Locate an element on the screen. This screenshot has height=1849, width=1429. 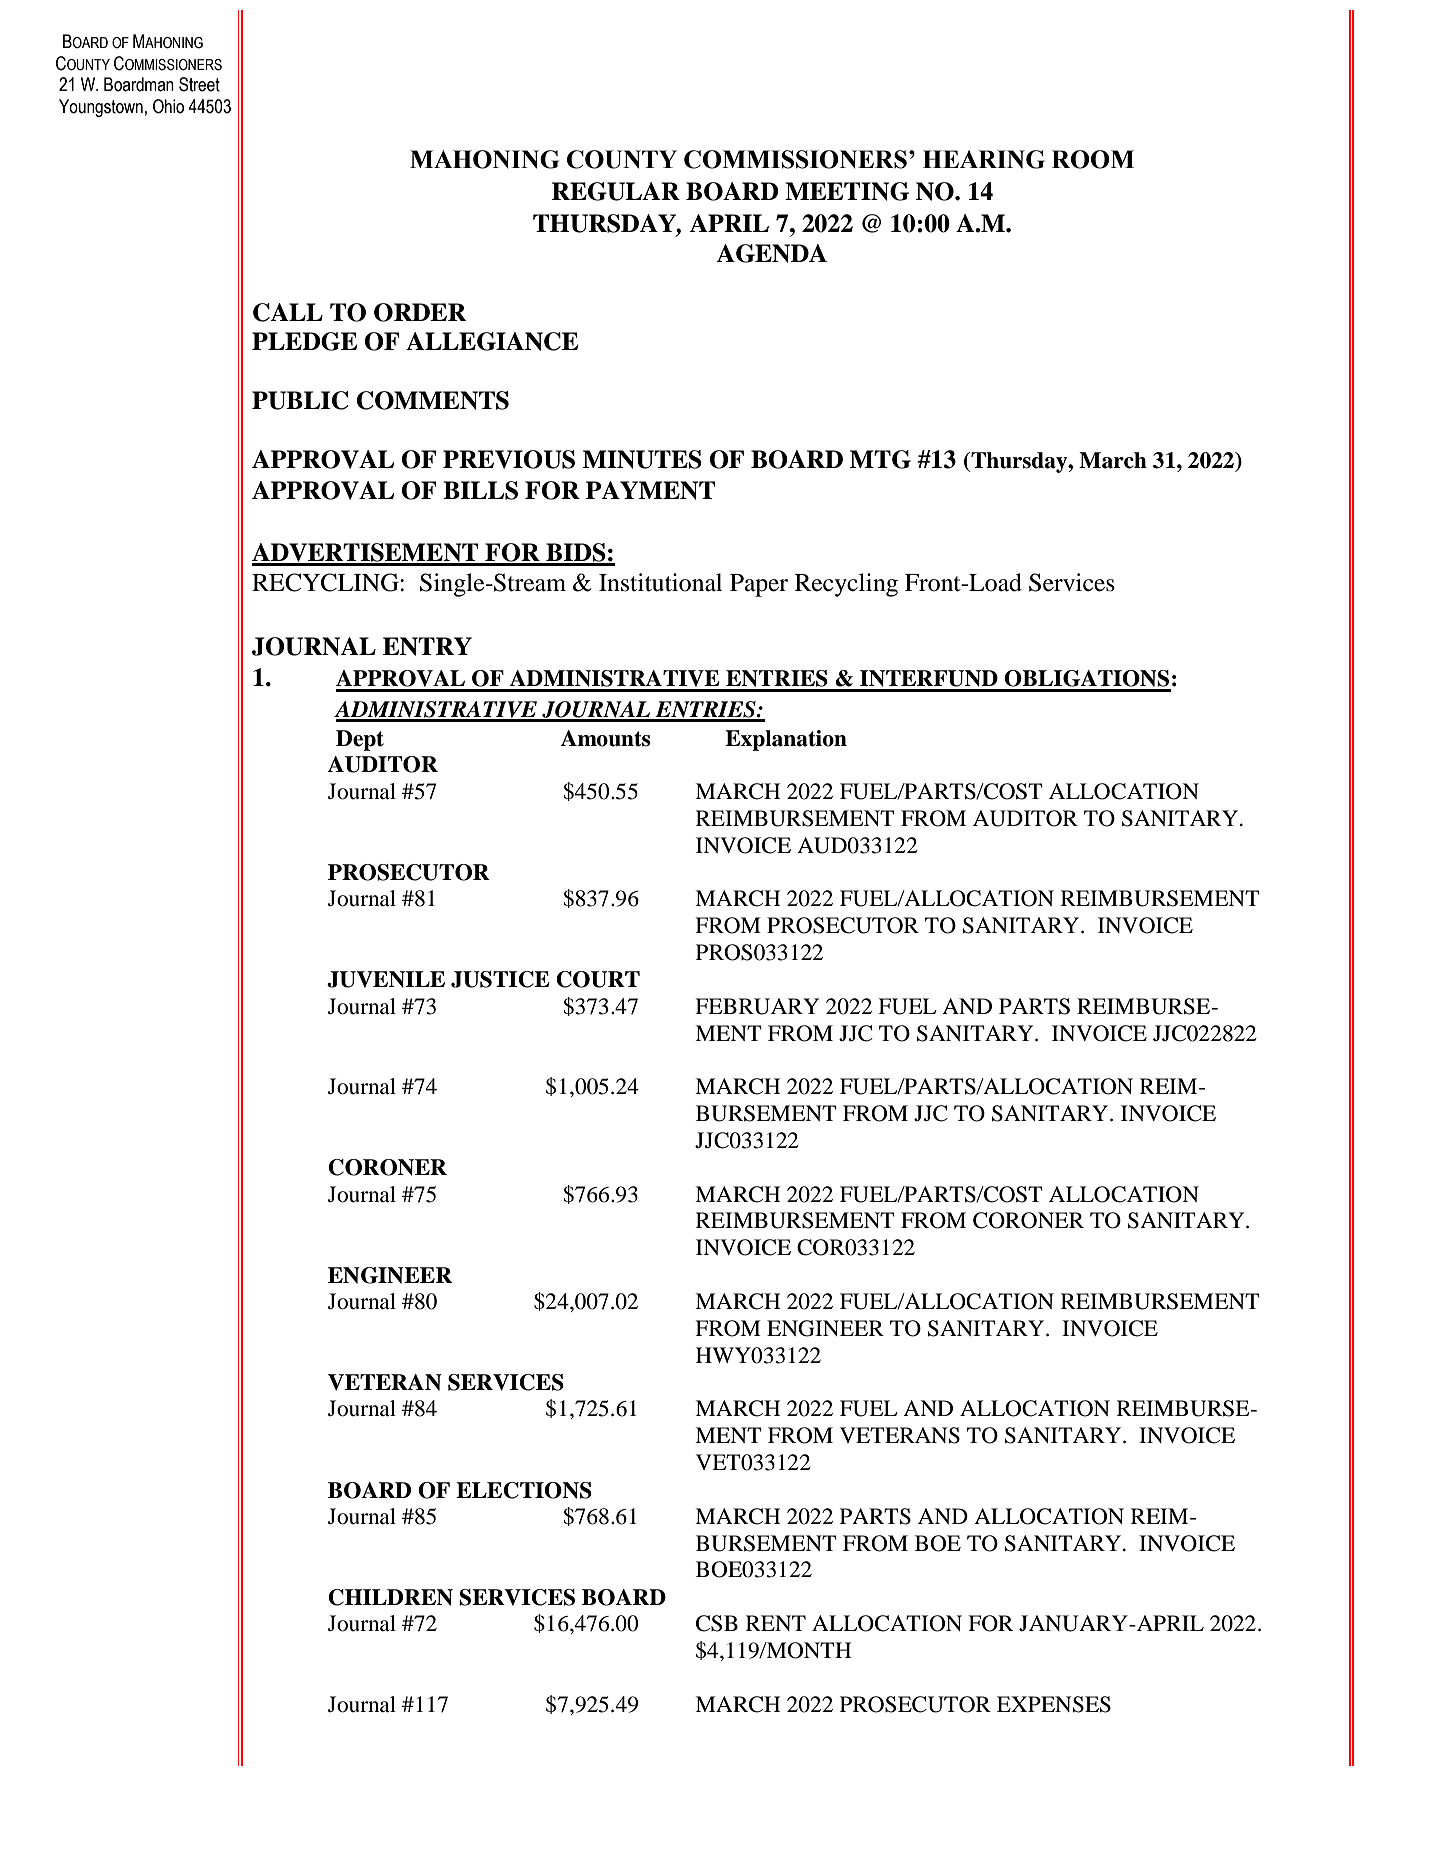
CHILDREN is located at coordinates (390, 1597).
